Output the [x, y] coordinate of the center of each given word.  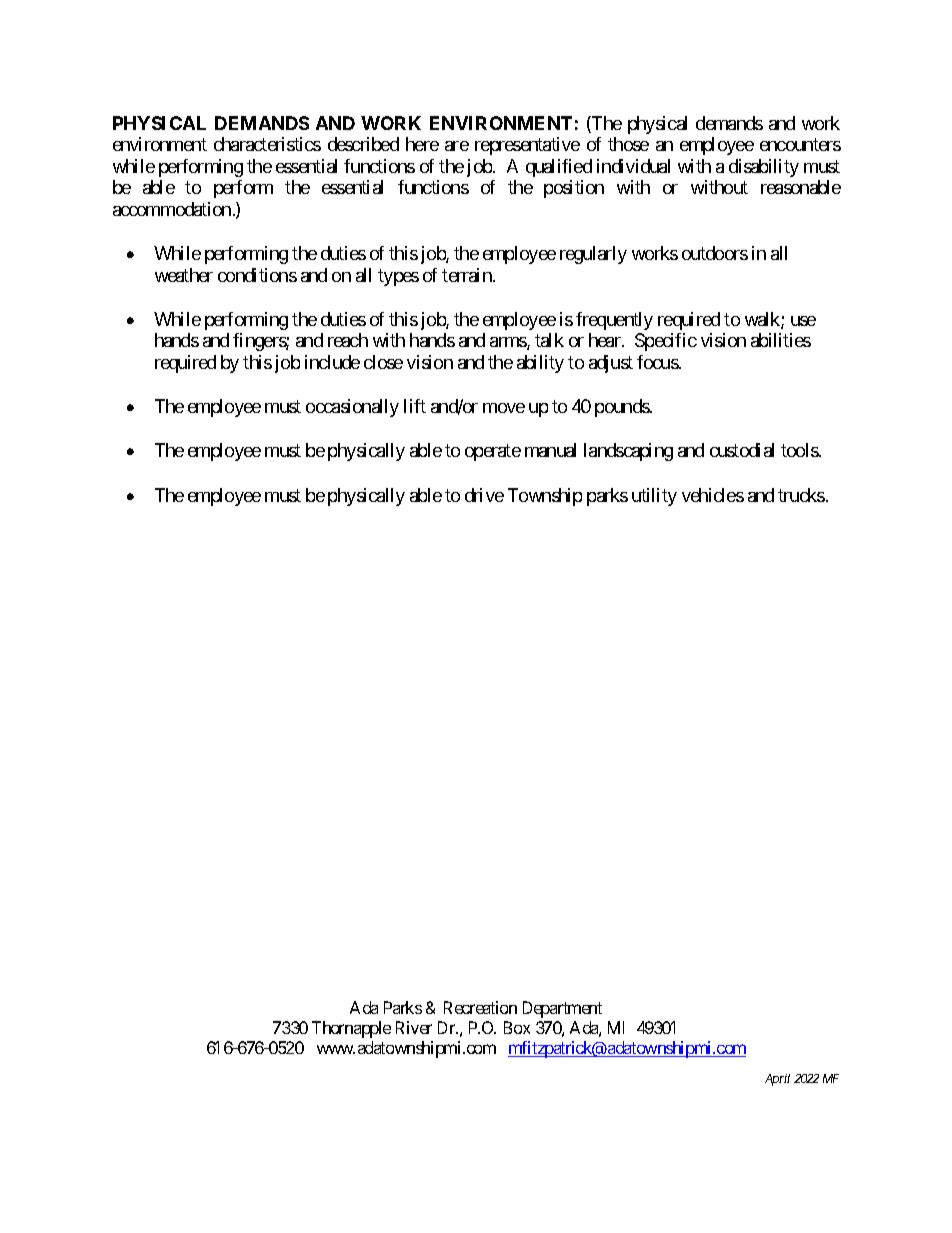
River [414, 1027]
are [457, 146]
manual [550, 450]
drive [484, 495]
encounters [800, 145]
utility [654, 497]
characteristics [267, 144]
